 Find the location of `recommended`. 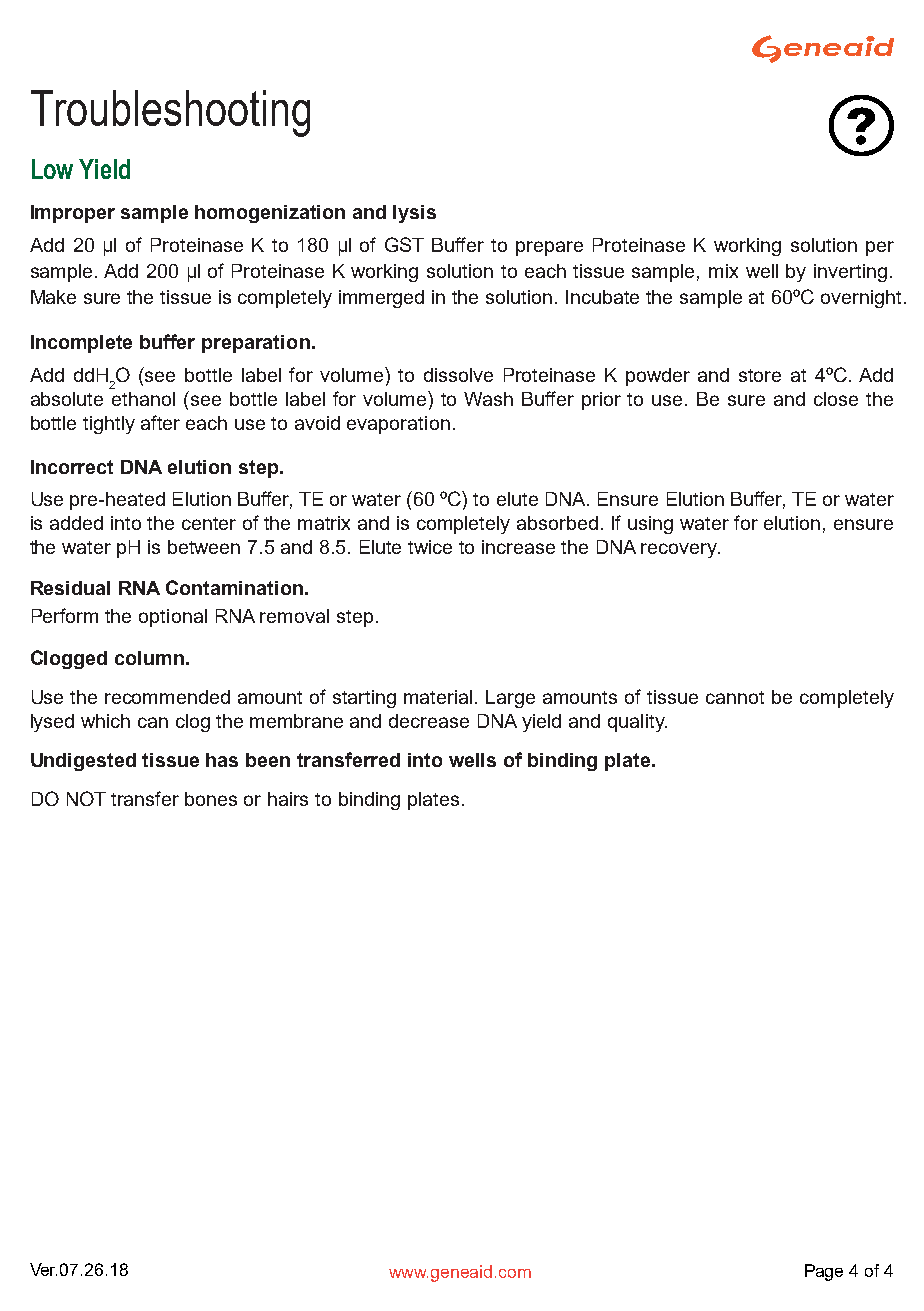

recommended is located at coordinates (167, 697).
